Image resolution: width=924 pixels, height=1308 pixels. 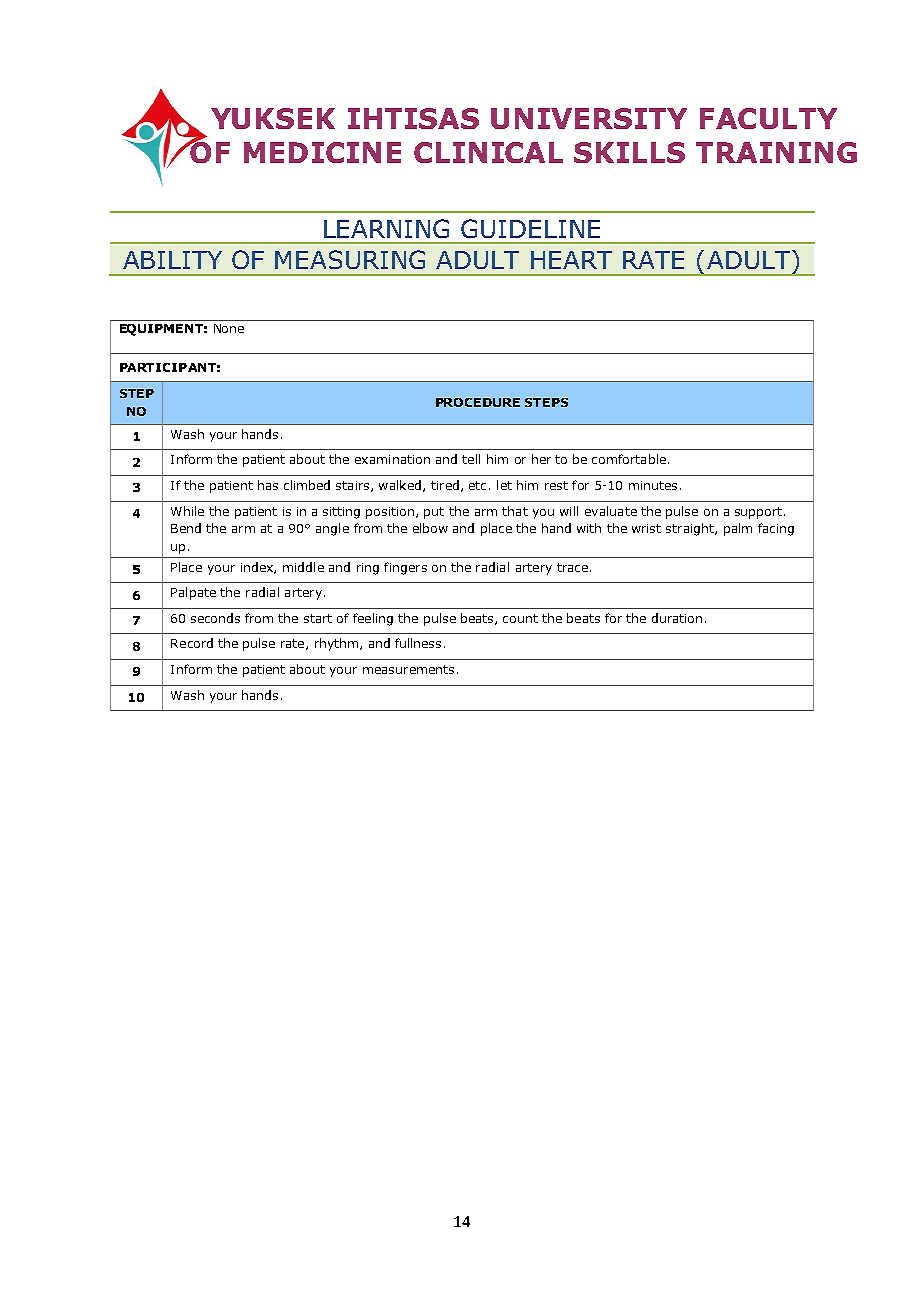 What do you see at coordinates (229, 328) in the document?
I see `None` at bounding box center [229, 328].
